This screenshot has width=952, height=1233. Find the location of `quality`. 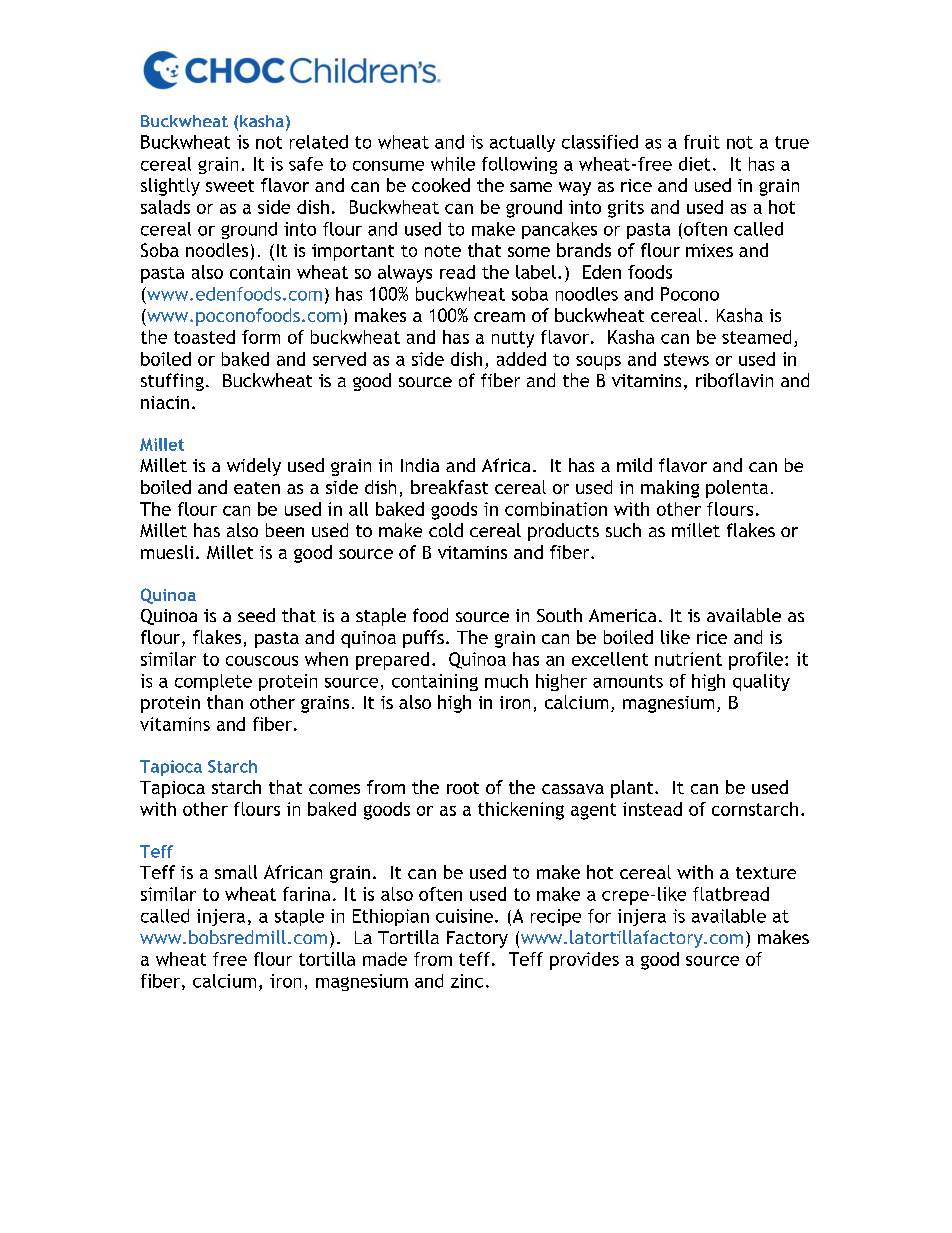

quality is located at coordinates (761, 682).
